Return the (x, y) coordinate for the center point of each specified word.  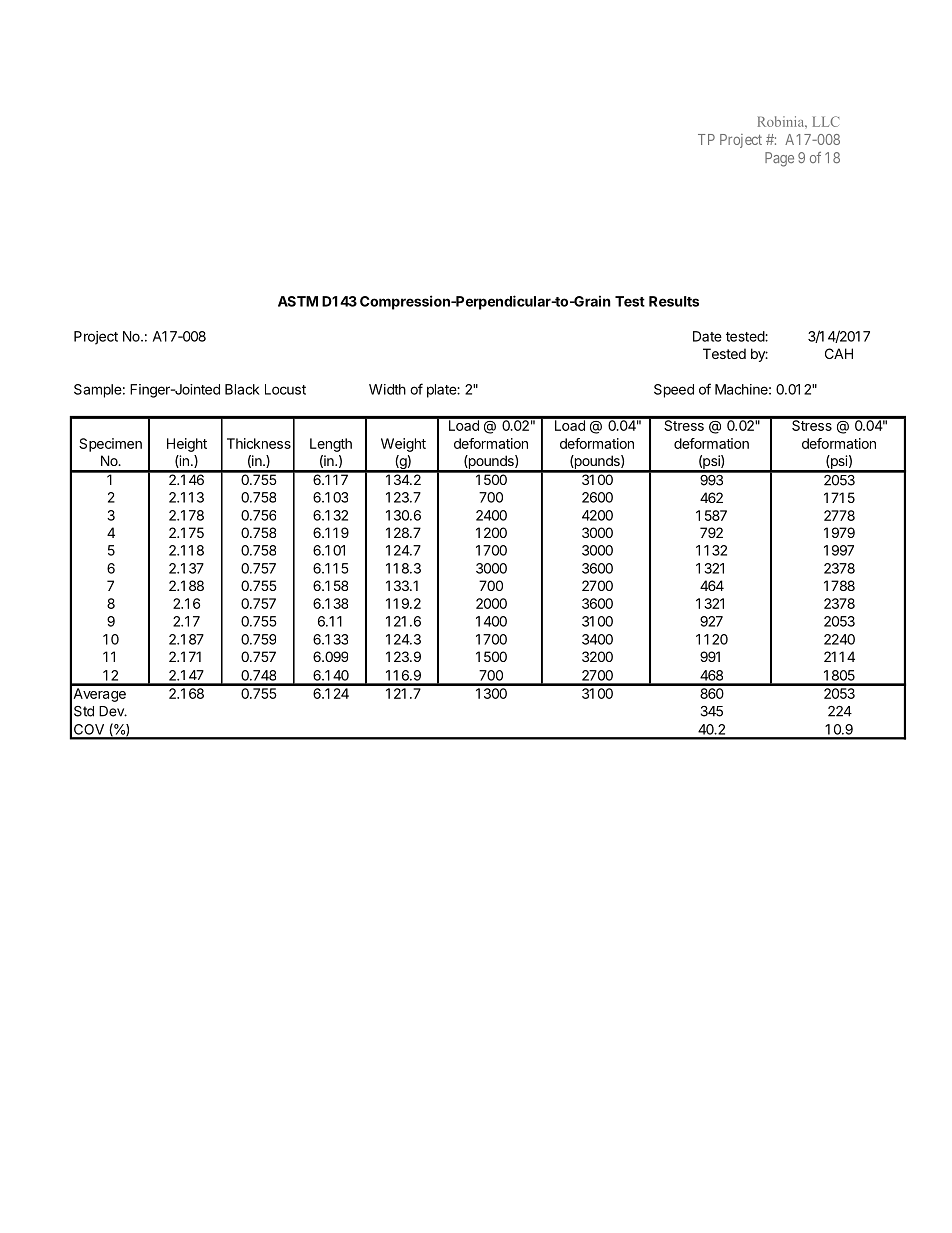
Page (779, 159)
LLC (826, 121)
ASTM (298, 301)
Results (674, 301)
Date (707, 336)
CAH (839, 353)
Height (187, 445)
